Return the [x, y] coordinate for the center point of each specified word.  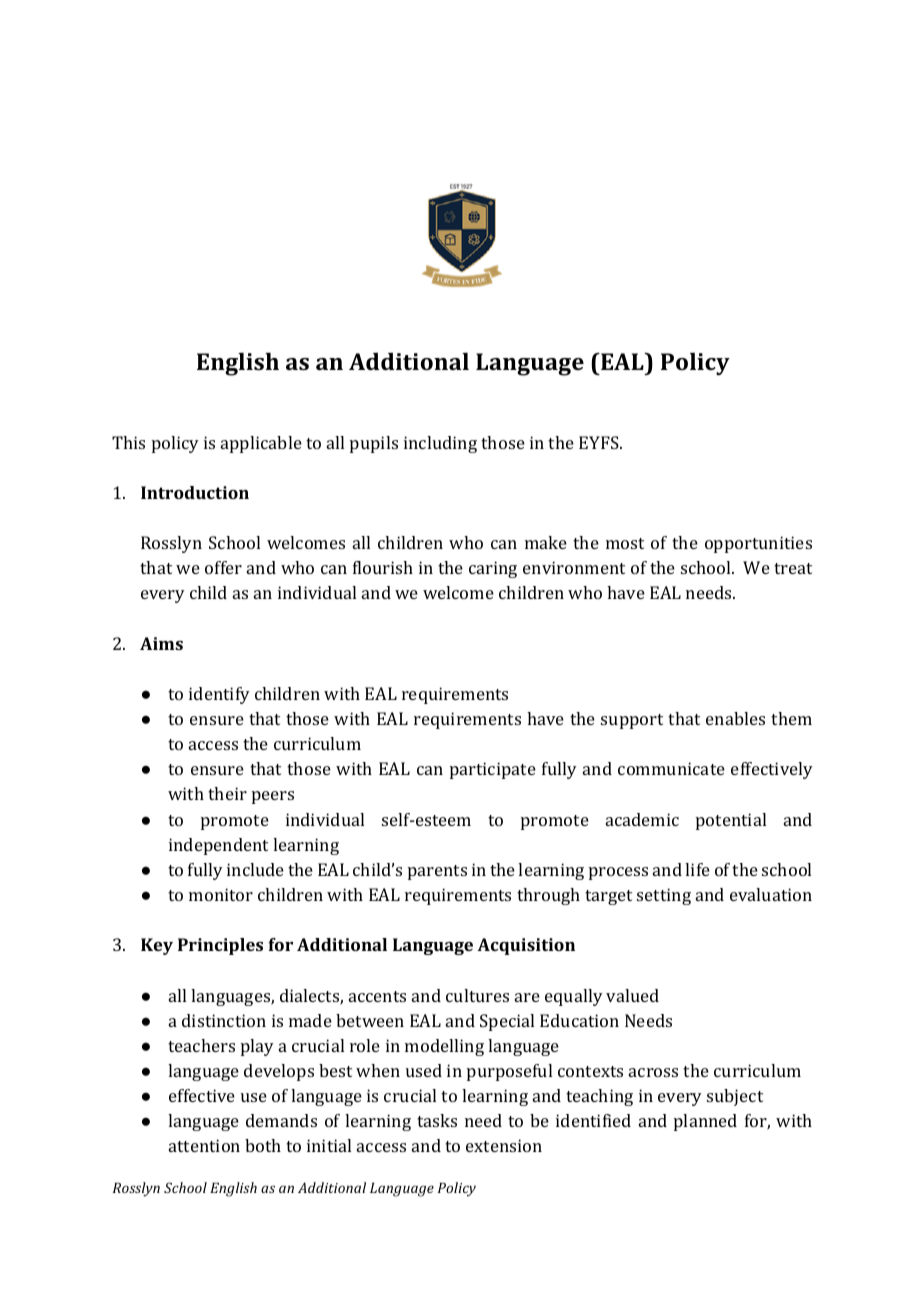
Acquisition [526, 946]
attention [204, 1145]
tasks [437, 1120]
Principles [220, 946]
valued [632, 995]
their [227, 793]
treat [793, 568]
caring [493, 569]
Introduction [195, 492]
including [440, 444]
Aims [161, 643]
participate [493, 770]
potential [731, 821]
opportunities [758, 544]
